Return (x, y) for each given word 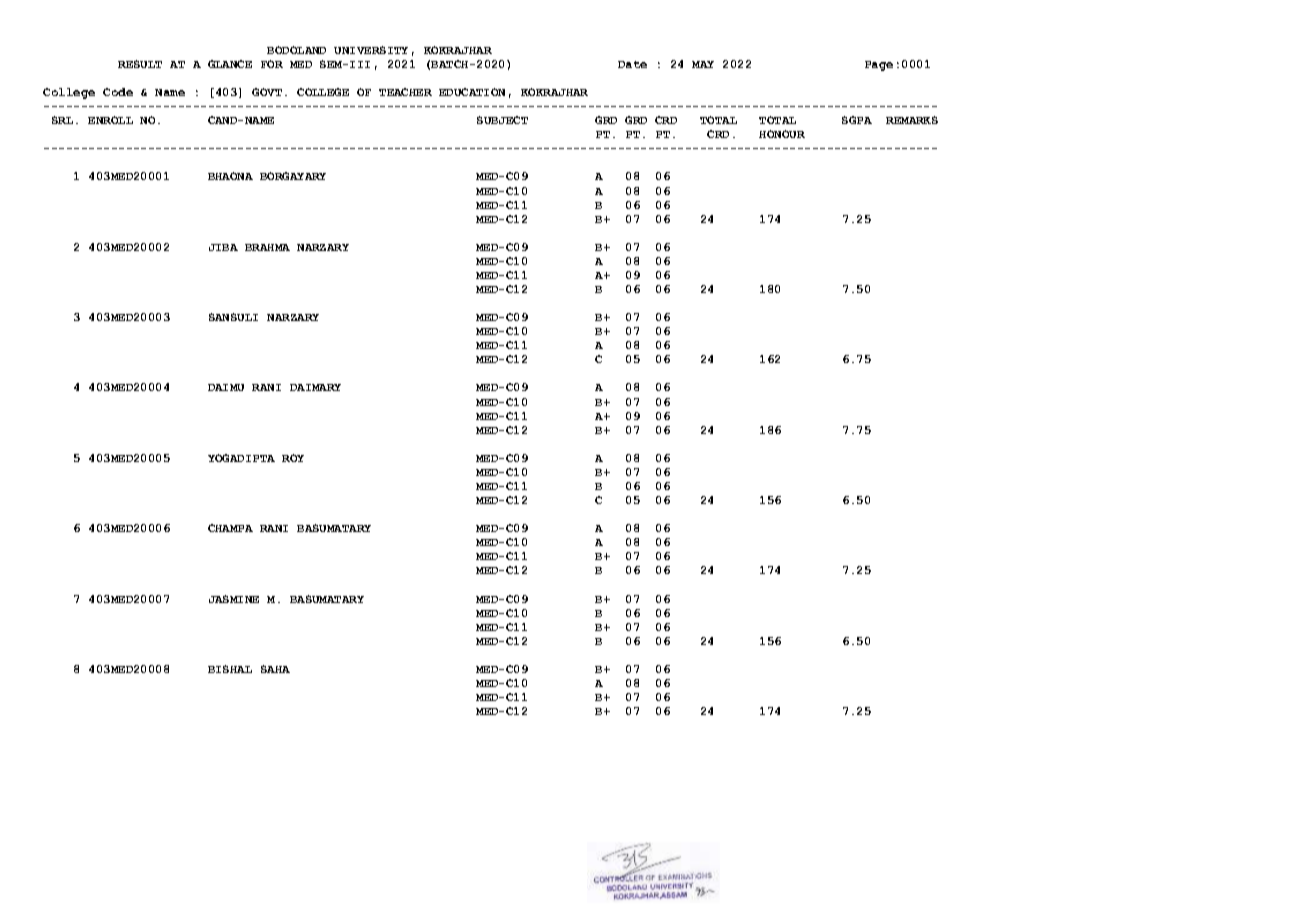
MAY (703, 64)
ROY (293, 458)
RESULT (140, 64)
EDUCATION (472, 92)
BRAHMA (267, 247)
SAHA (275, 669)
